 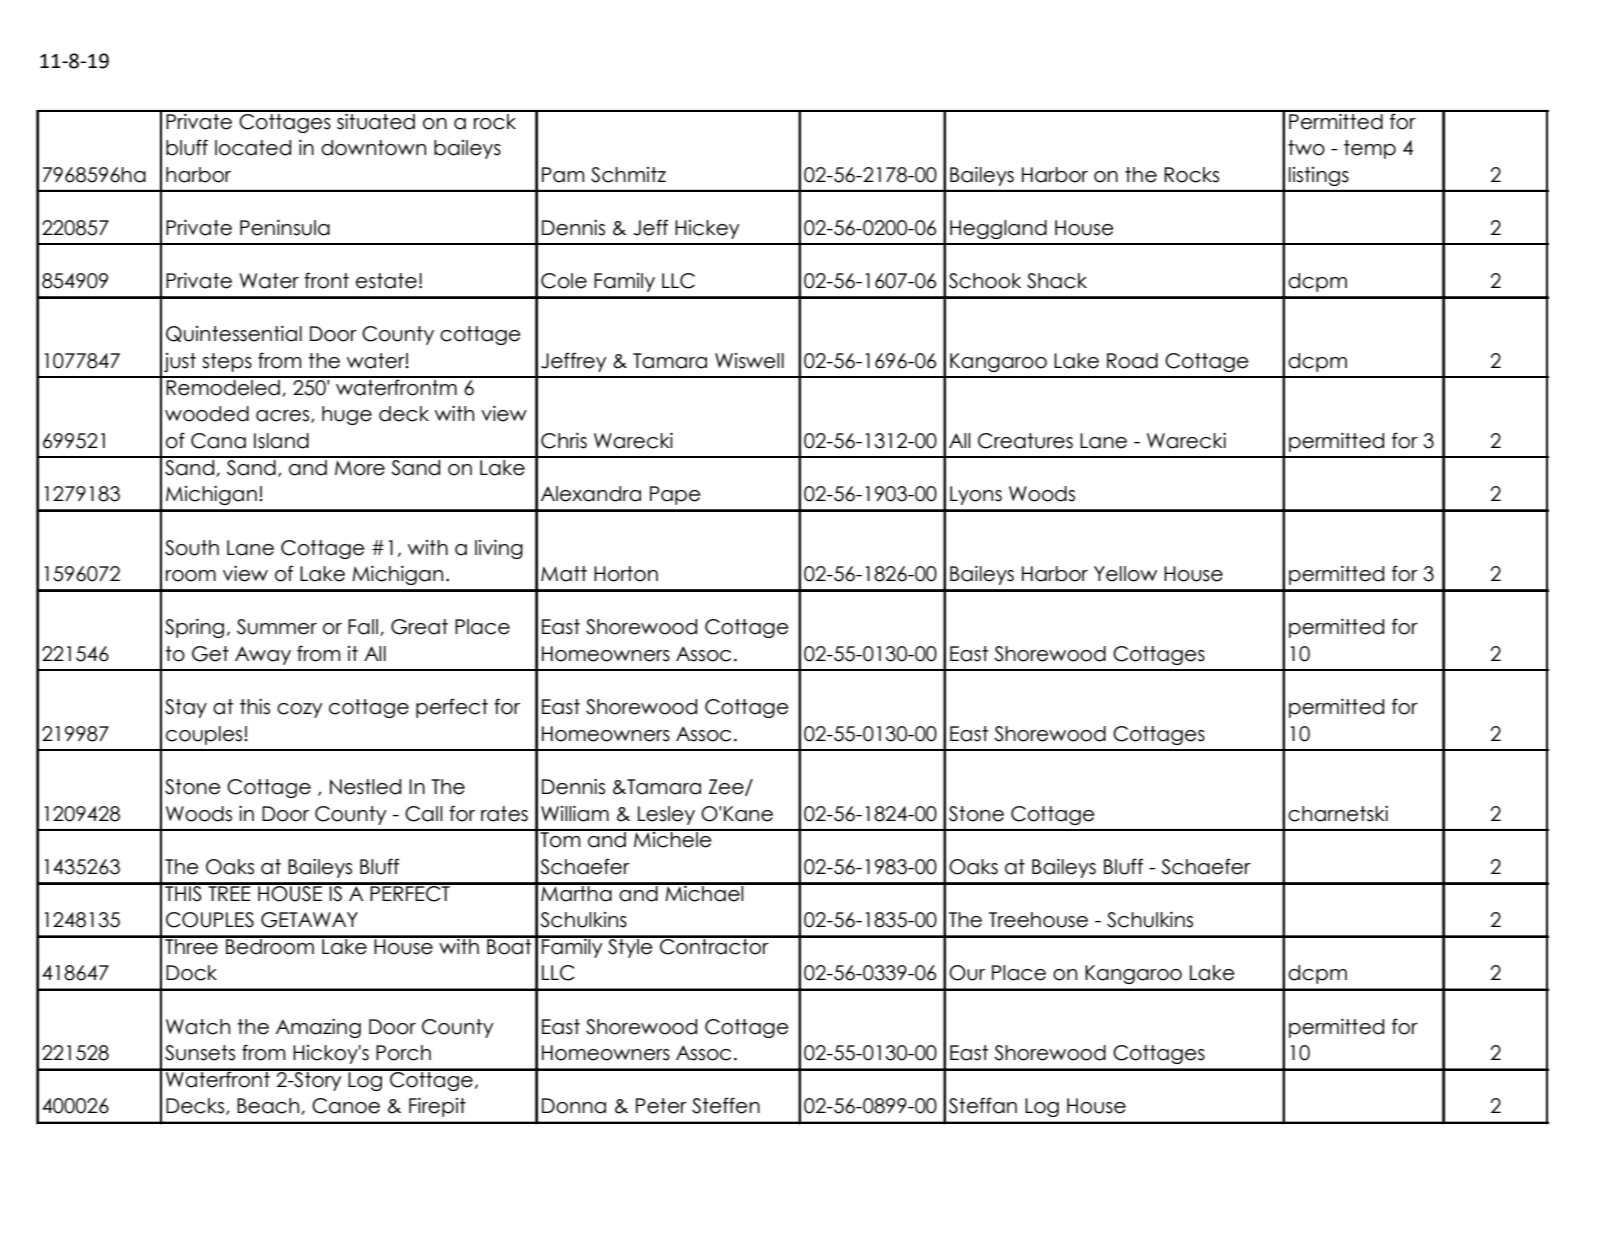 What do you see at coordinates (347, 415) in the screenshot?
I see `huge` at bounding box center [347, 415].
